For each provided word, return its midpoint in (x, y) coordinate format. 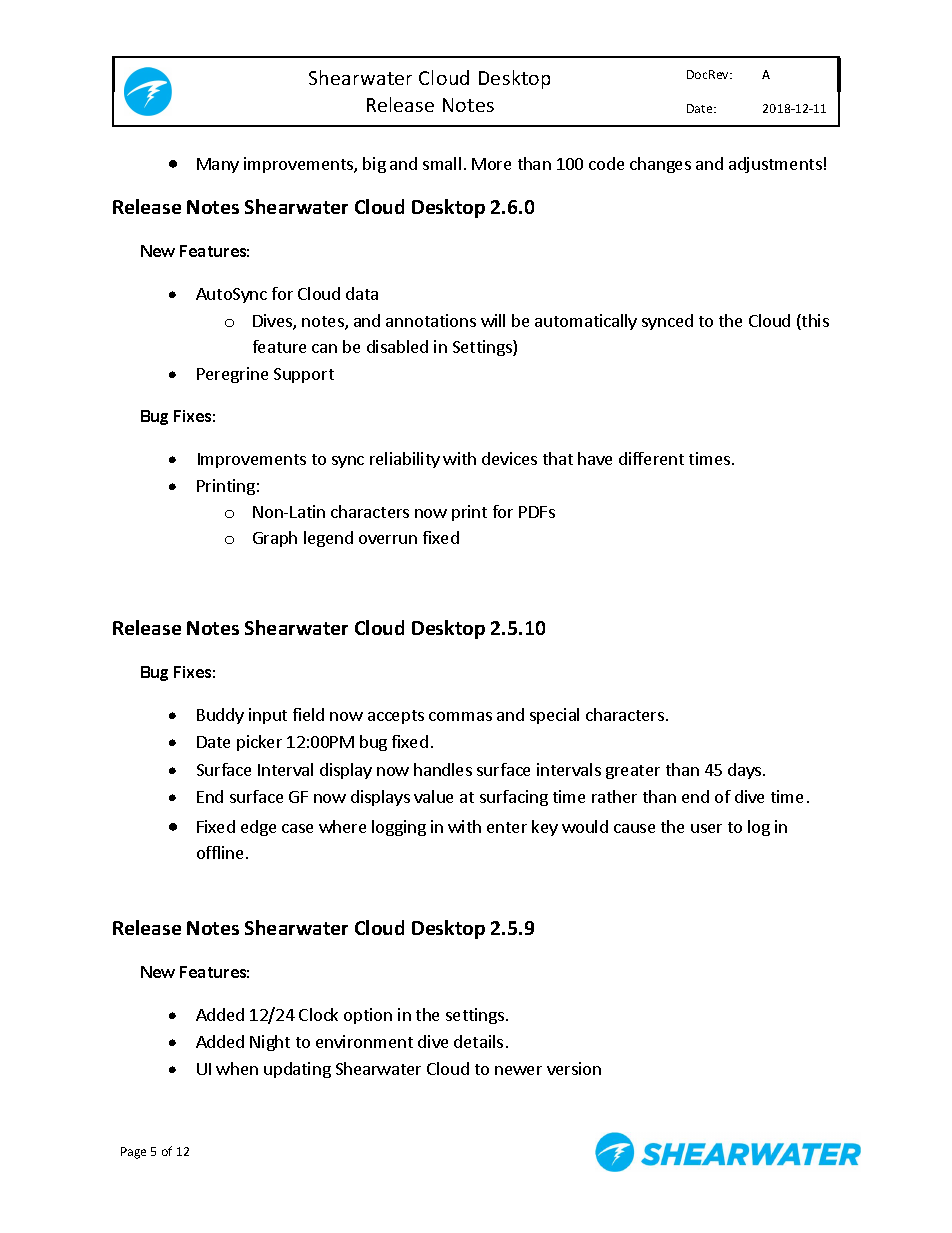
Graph (275, 539)
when (237, 1068)
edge (258, 828)
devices (509, 458)
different (651, 458)
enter (507, 827)
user (706, 828)
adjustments (775, 165)
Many (218, 165)
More (491, 164)
